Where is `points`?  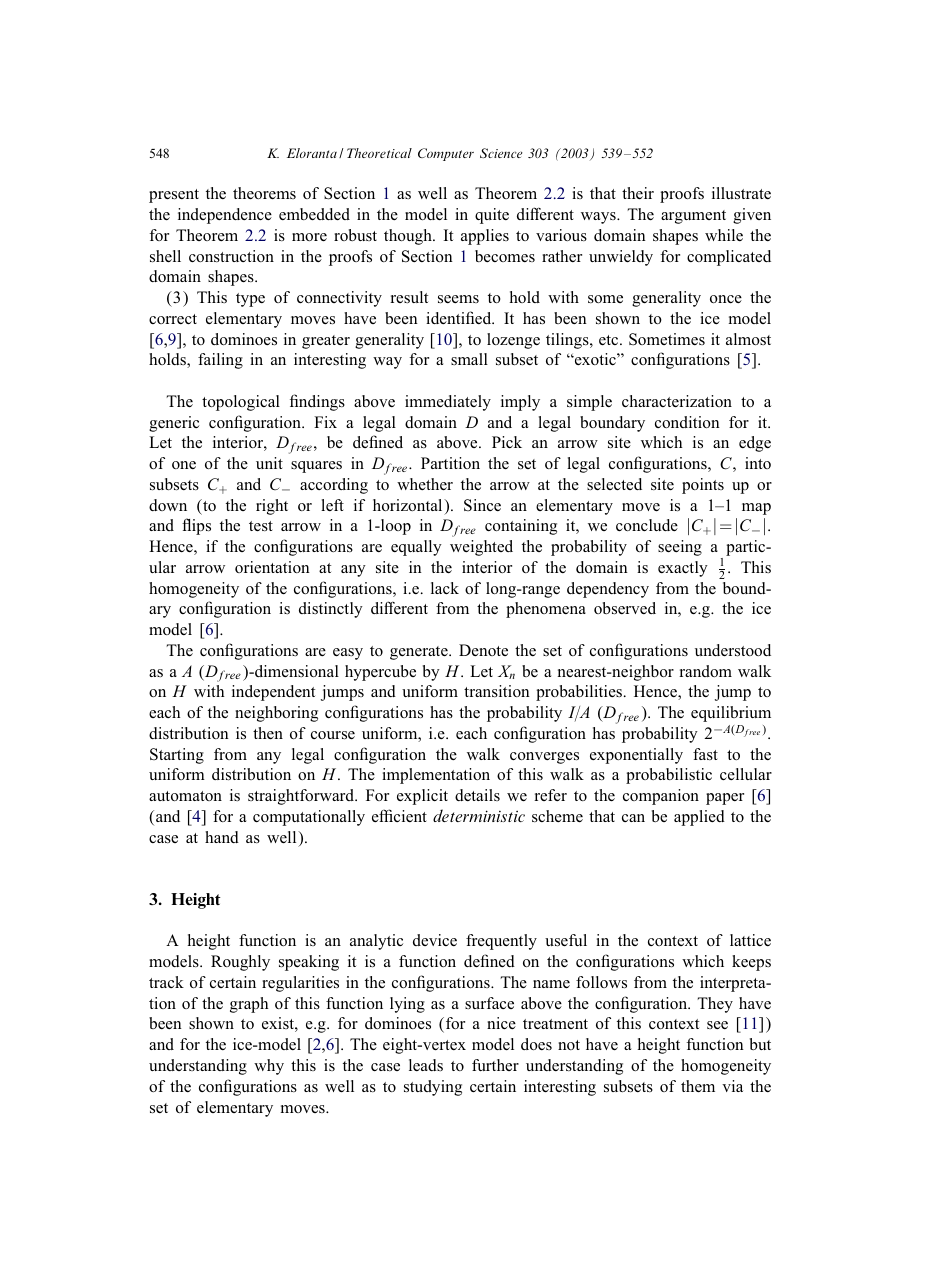
points is located at coordinates (703, 486).
